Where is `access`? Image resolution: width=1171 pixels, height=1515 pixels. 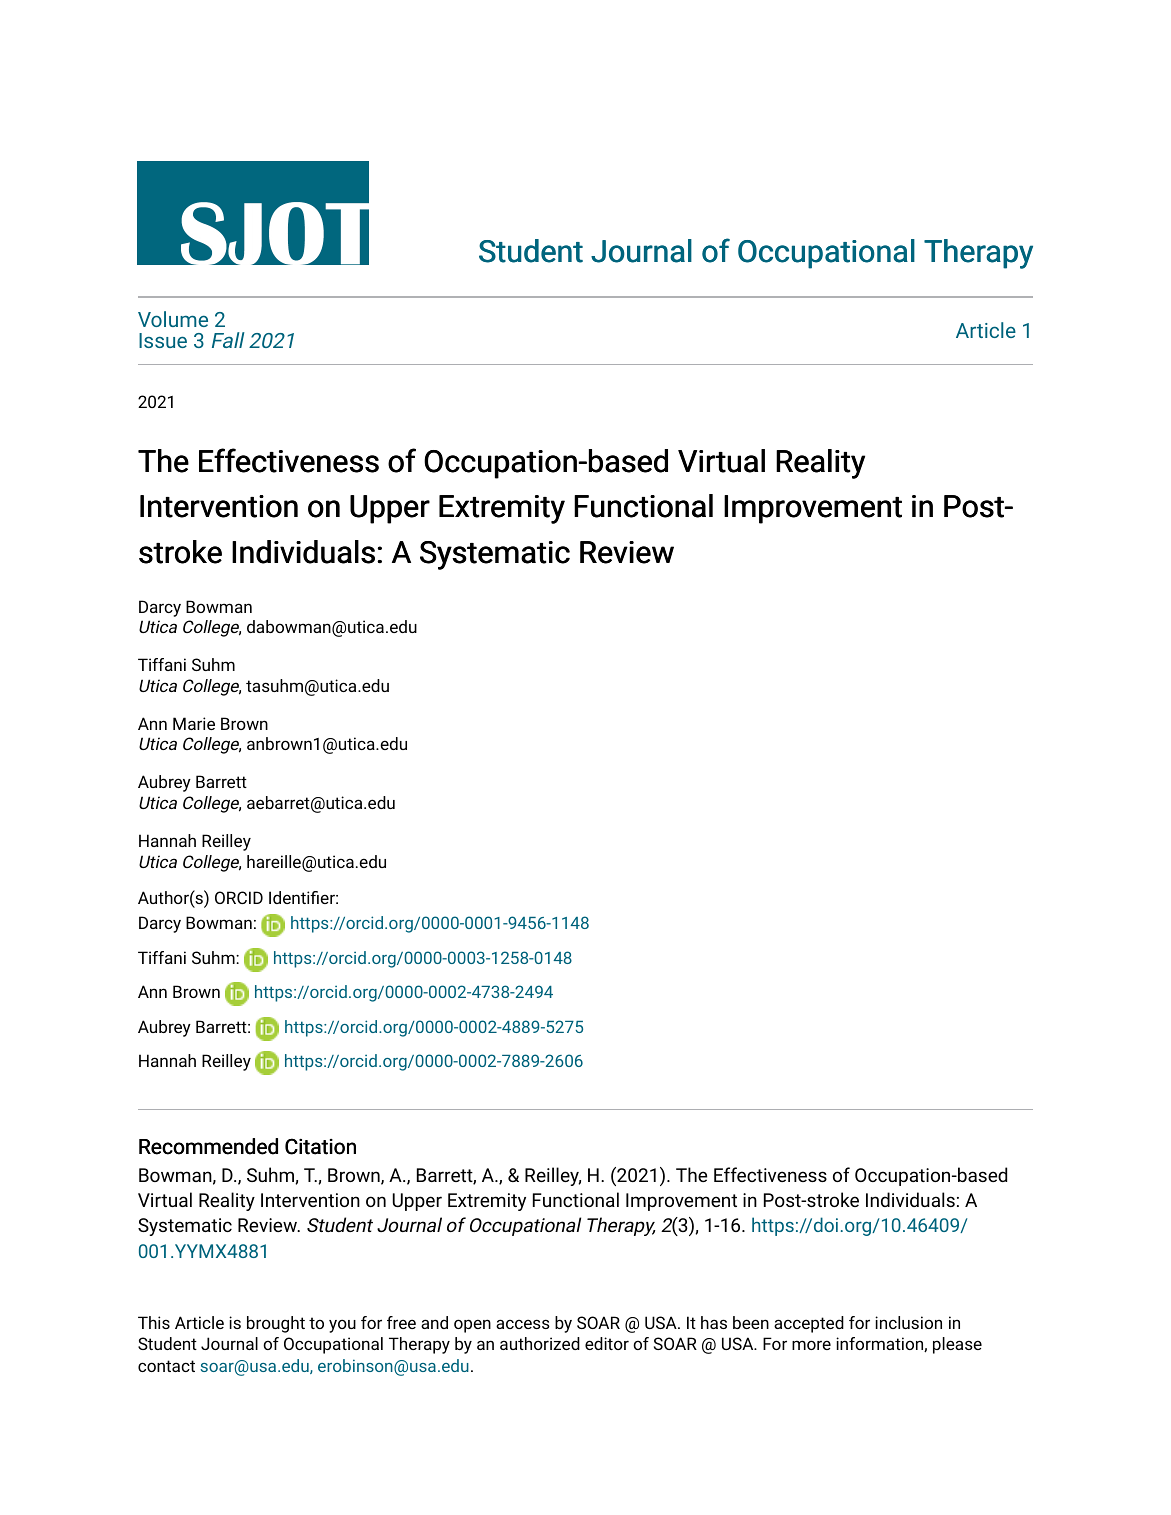
access is located at coordinates (523, 1324).
